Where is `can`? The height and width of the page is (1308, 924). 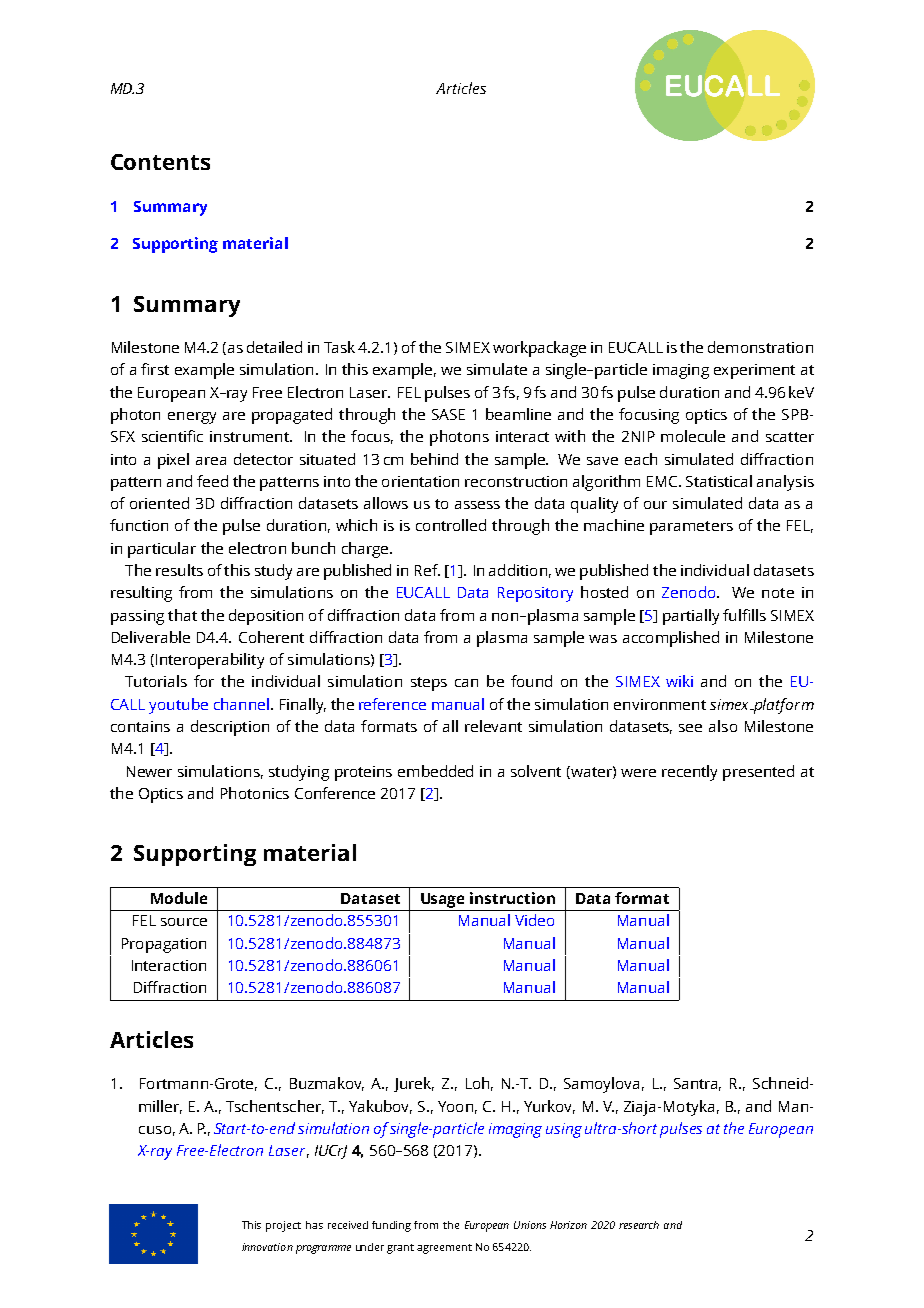
can is located at coordinates (466, 683).
